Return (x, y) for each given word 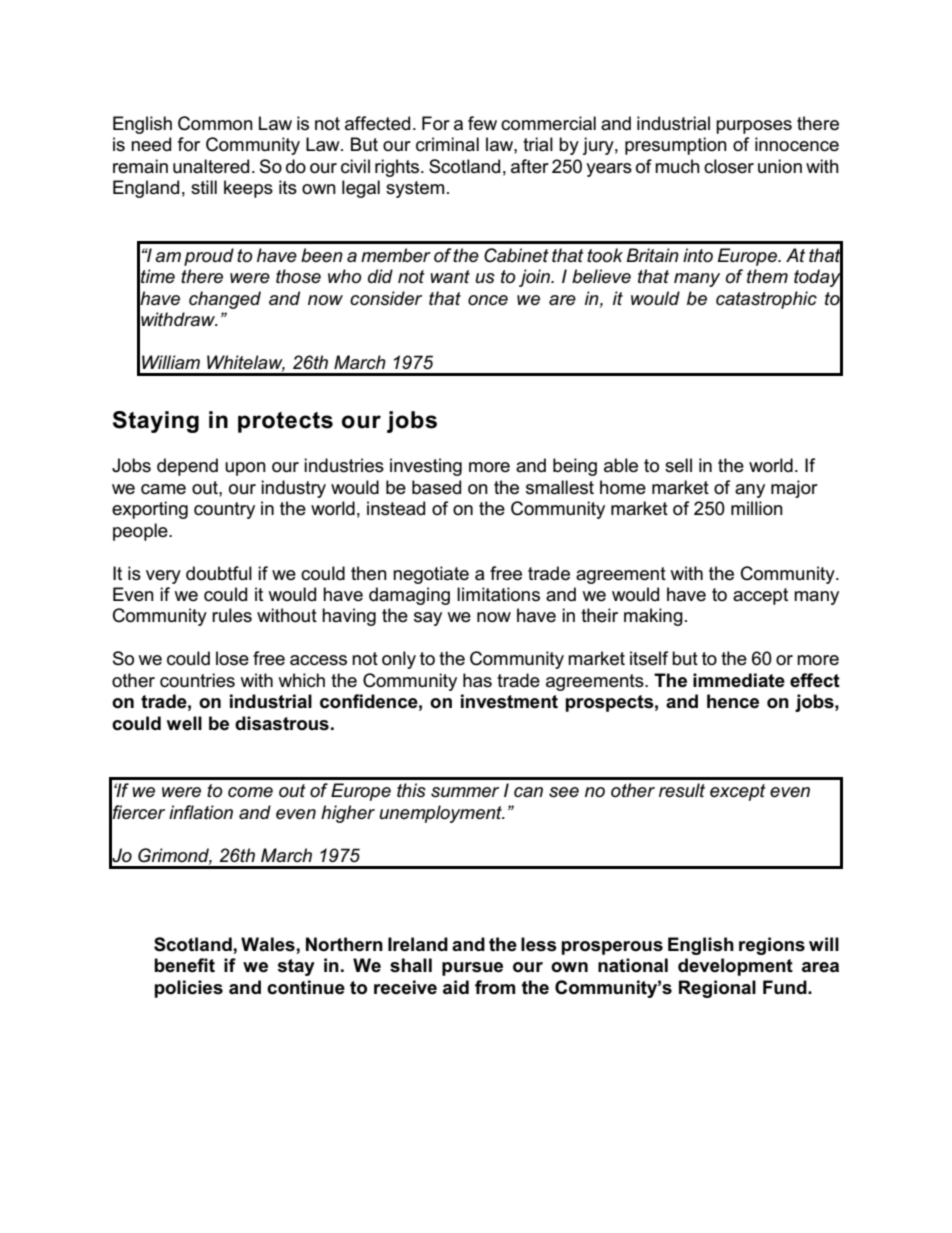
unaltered (211, 166)
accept (760, 596)
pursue (472, 969)
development (735, 967)
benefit (184, 965)
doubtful (219, 573)
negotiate (431, 575)
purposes (754, 127)
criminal (447, 144)
